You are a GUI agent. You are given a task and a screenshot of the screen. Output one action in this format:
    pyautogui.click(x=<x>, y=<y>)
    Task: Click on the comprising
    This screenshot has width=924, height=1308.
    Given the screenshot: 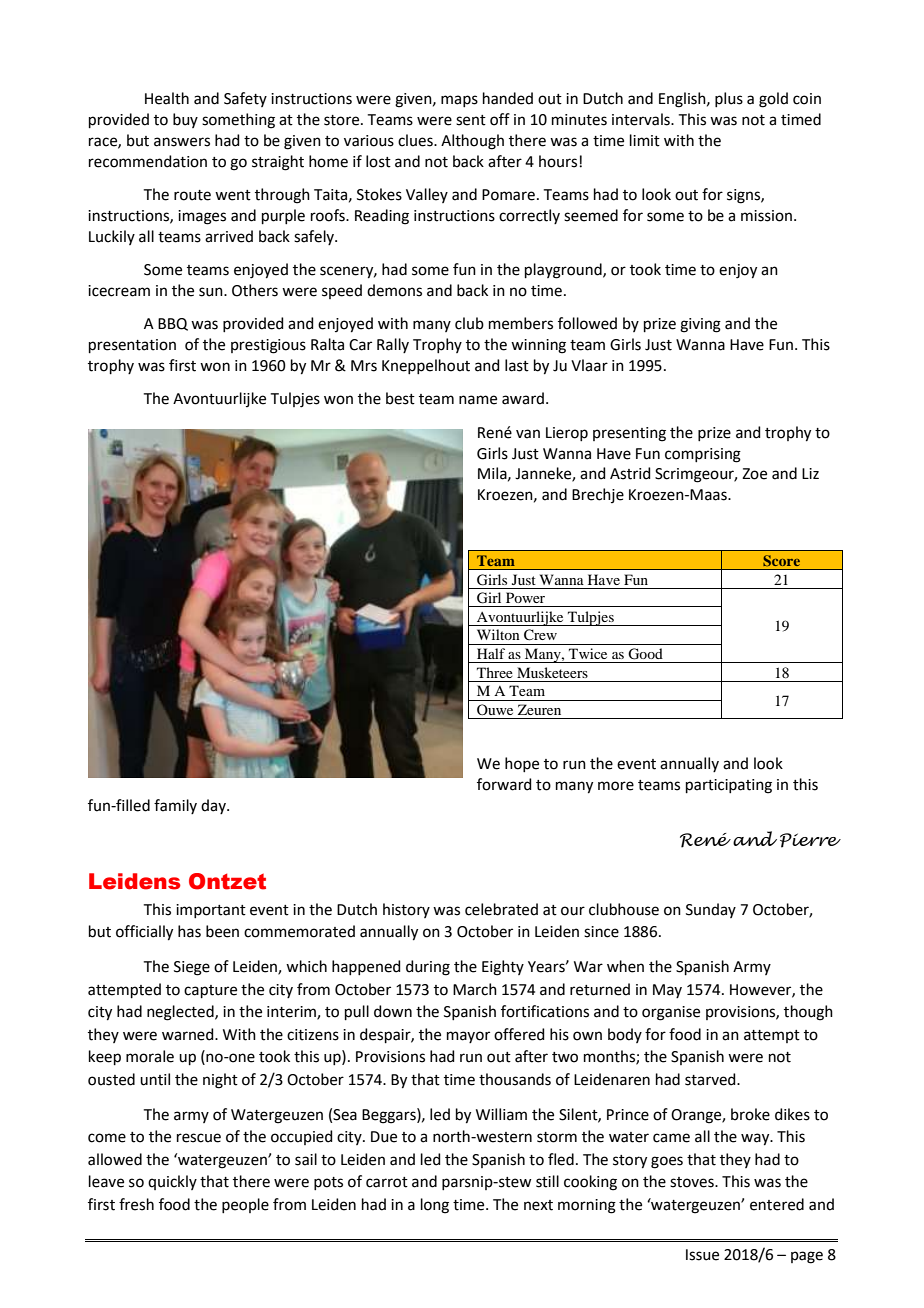 What is the action you would take?
    pyautogui.click(x=703, y=455)
